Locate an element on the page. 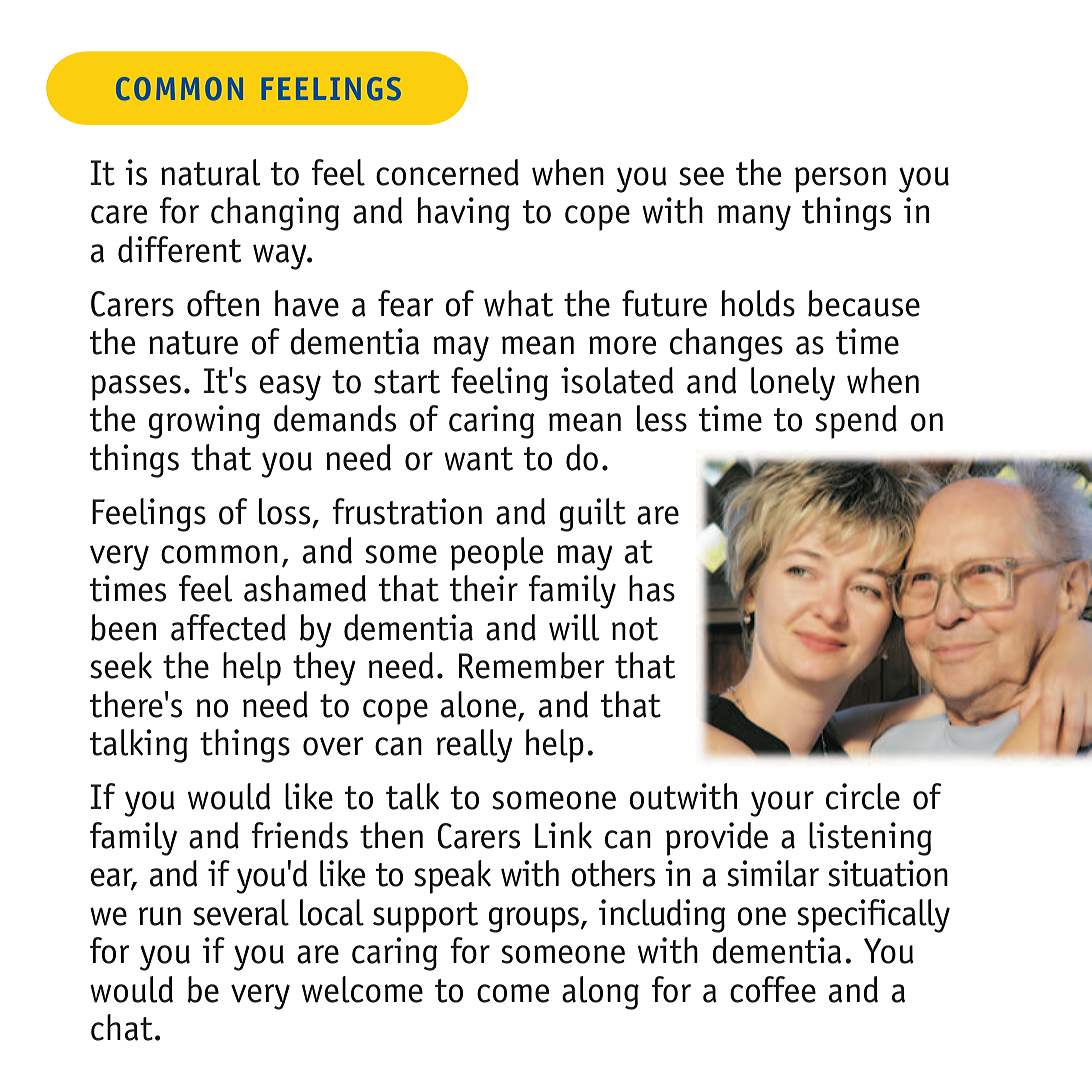 The image size is (1092, 1092). having is located at coordinates (464, 214).
